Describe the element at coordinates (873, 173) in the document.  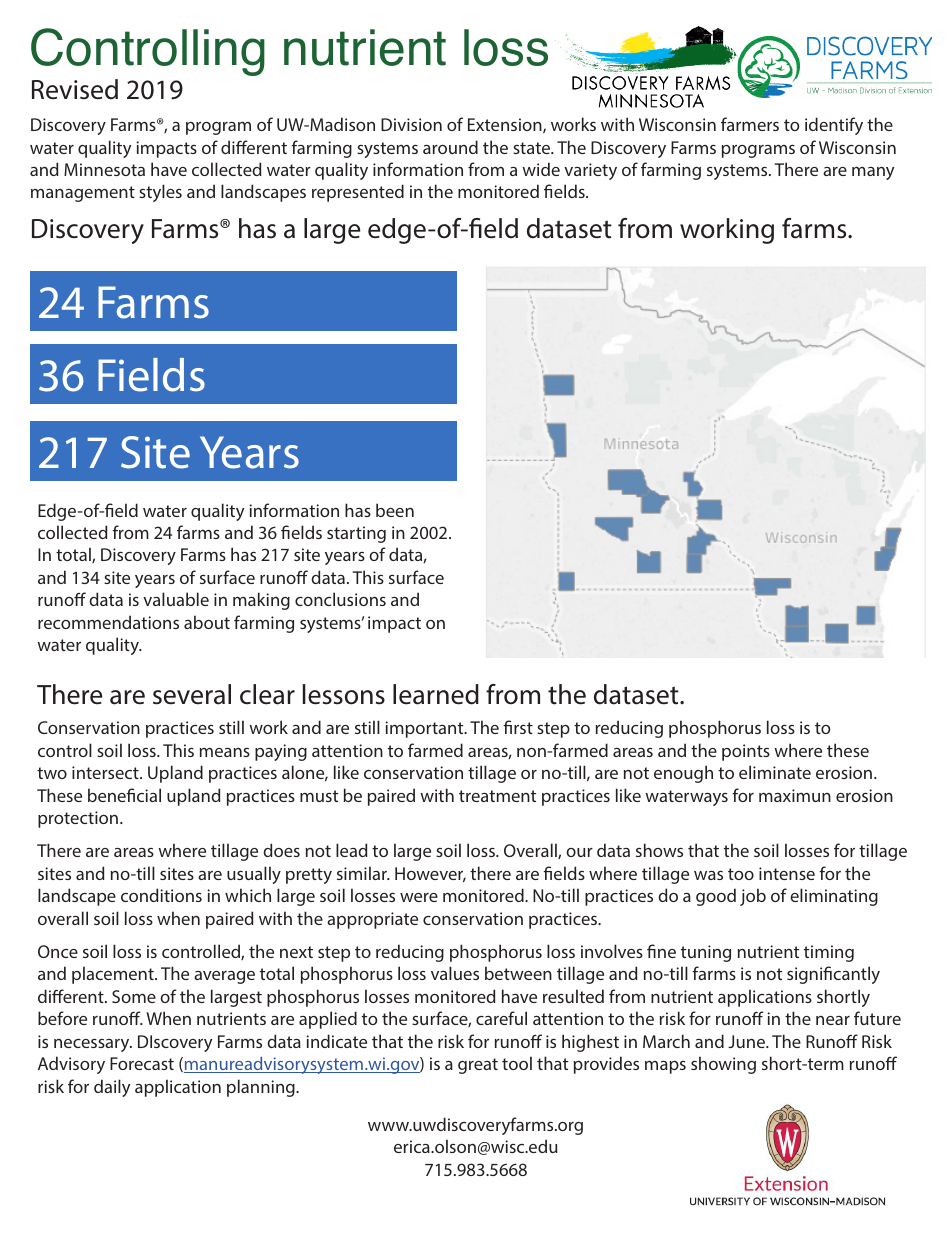
I see `many` at that location.
